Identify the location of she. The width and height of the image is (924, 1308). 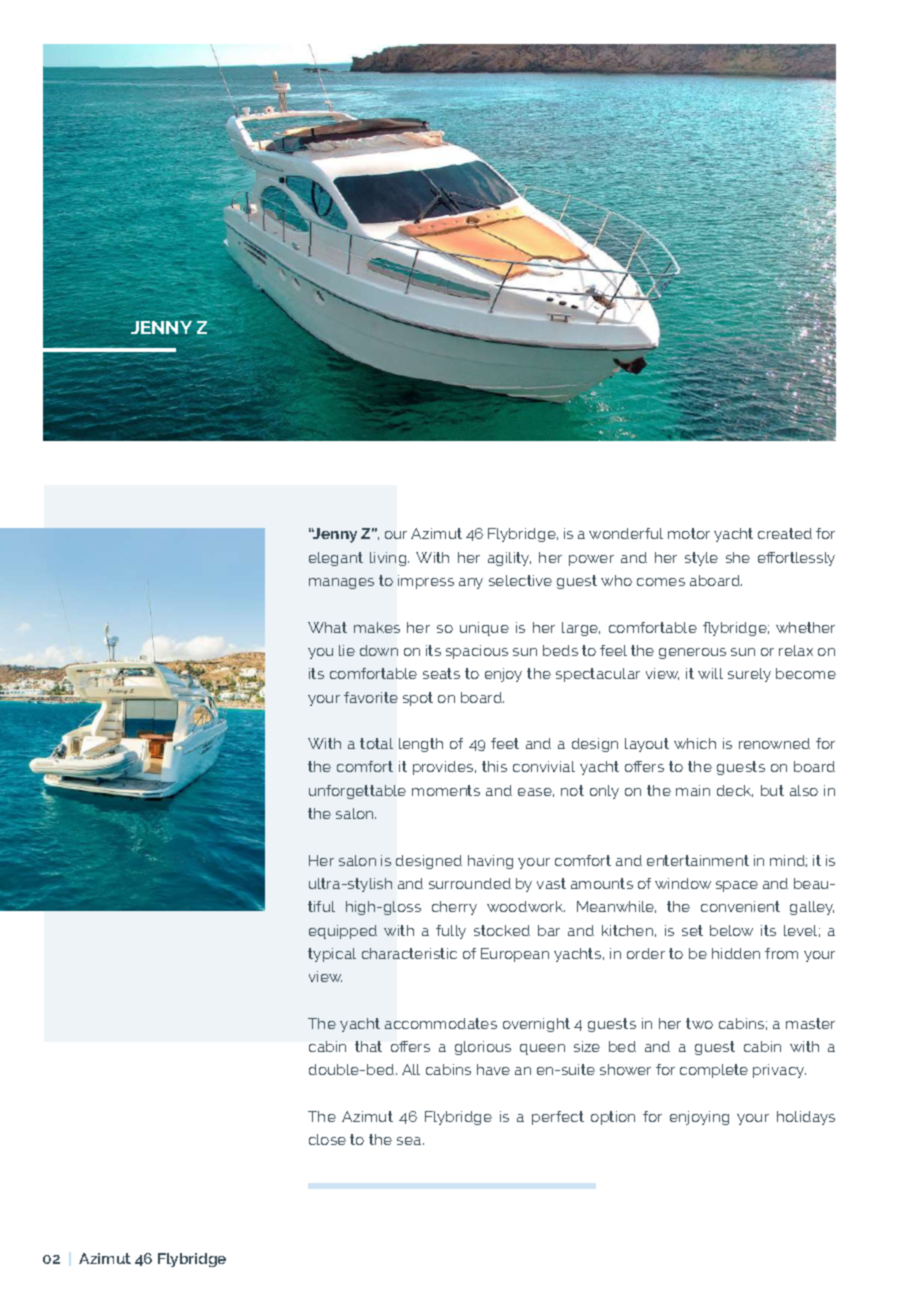
(738, 557).
